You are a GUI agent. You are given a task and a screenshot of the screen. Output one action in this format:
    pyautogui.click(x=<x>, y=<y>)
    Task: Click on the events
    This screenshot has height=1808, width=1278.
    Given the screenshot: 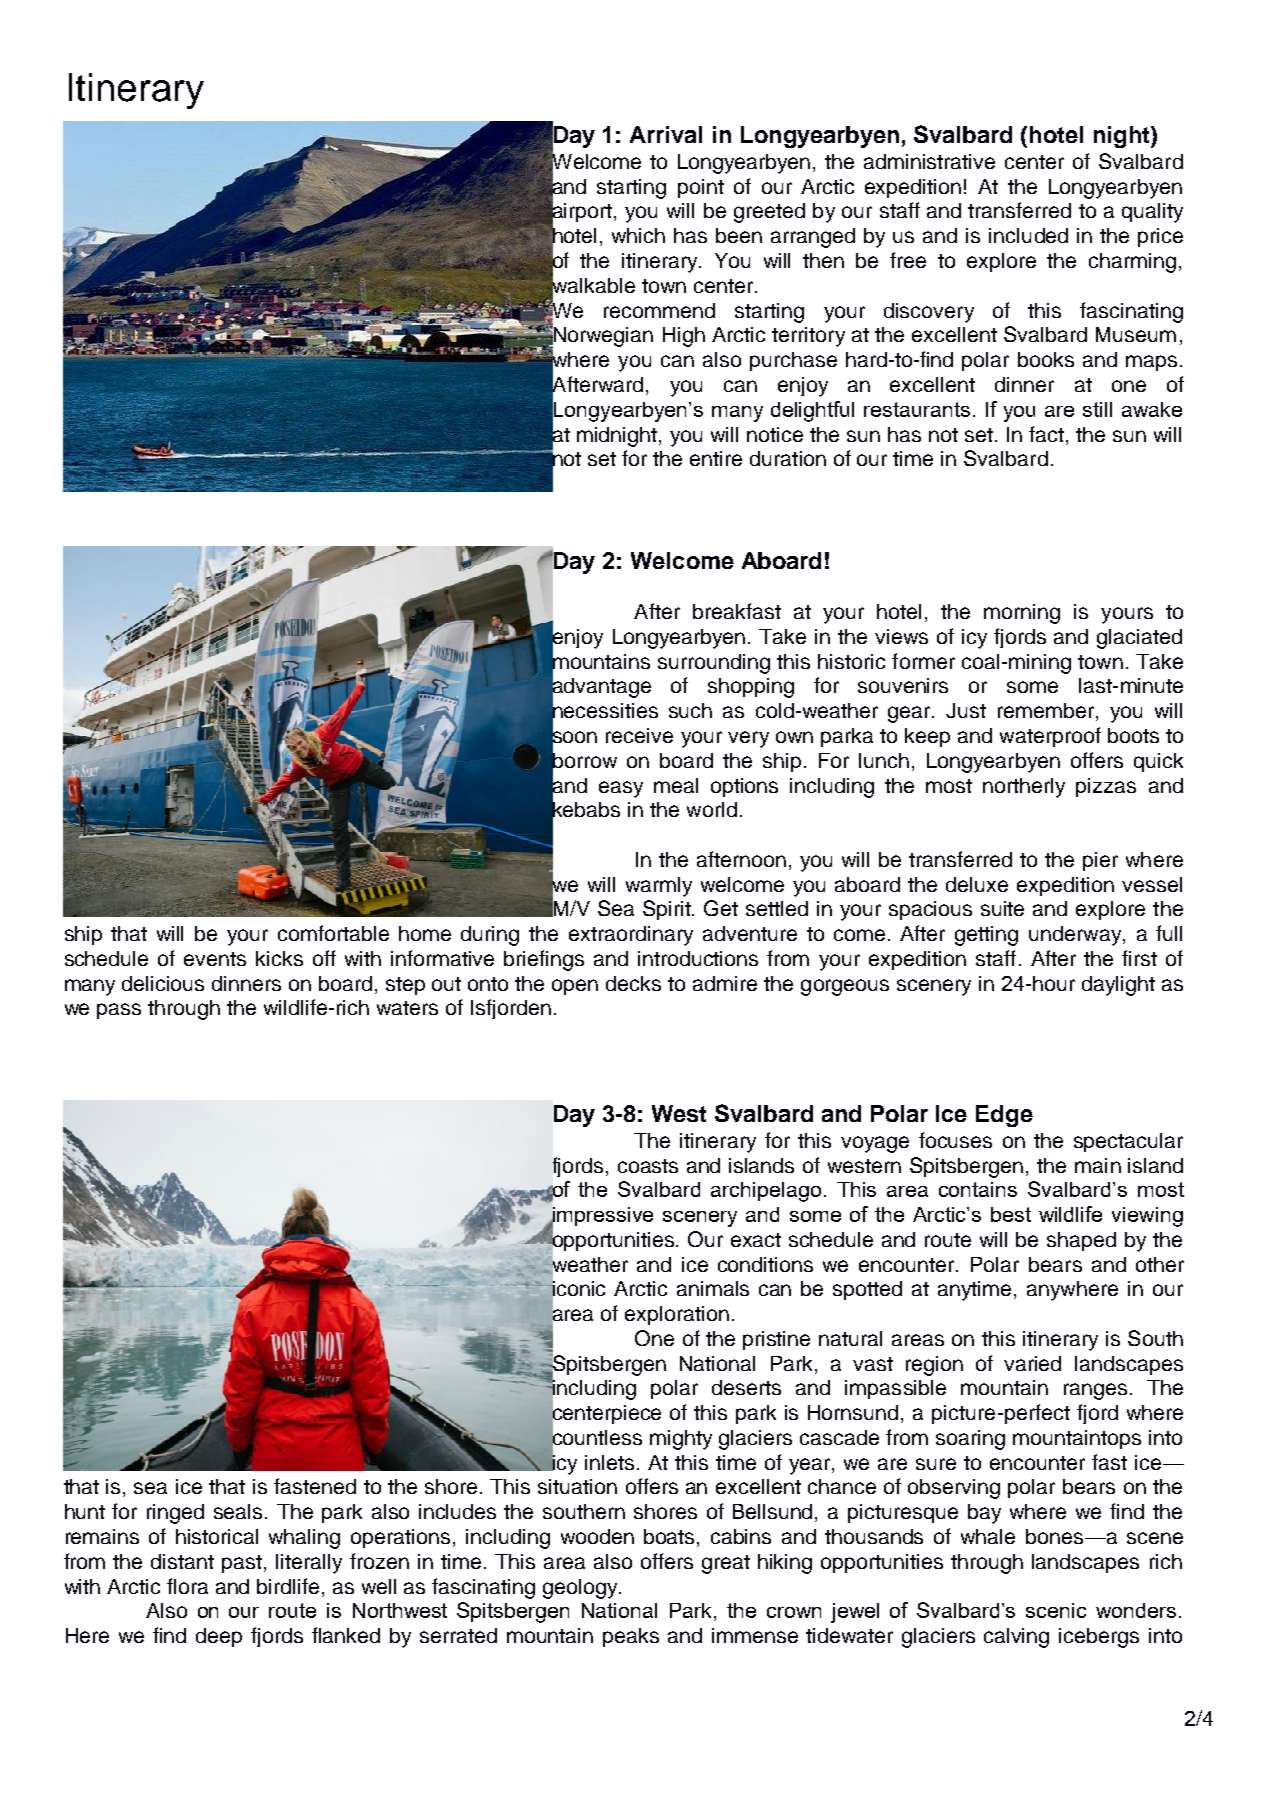 What is the action you would take?
    pyautogui.click(x=215, y=959)
